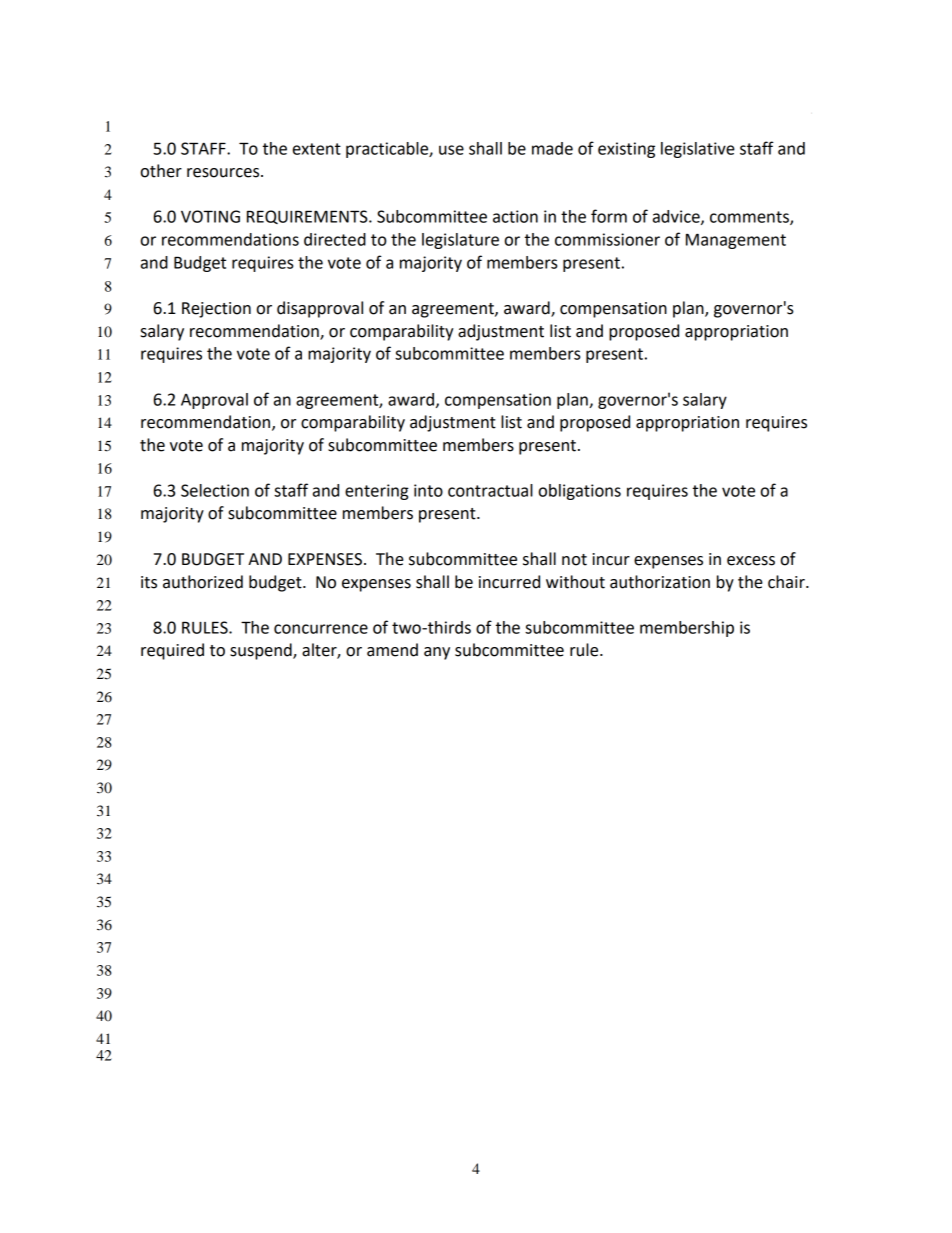 The image size is (952, 1233). What do you see at coordinates (580, 492) in the document?
I see `obligations` at bounding box center [580, 492].
